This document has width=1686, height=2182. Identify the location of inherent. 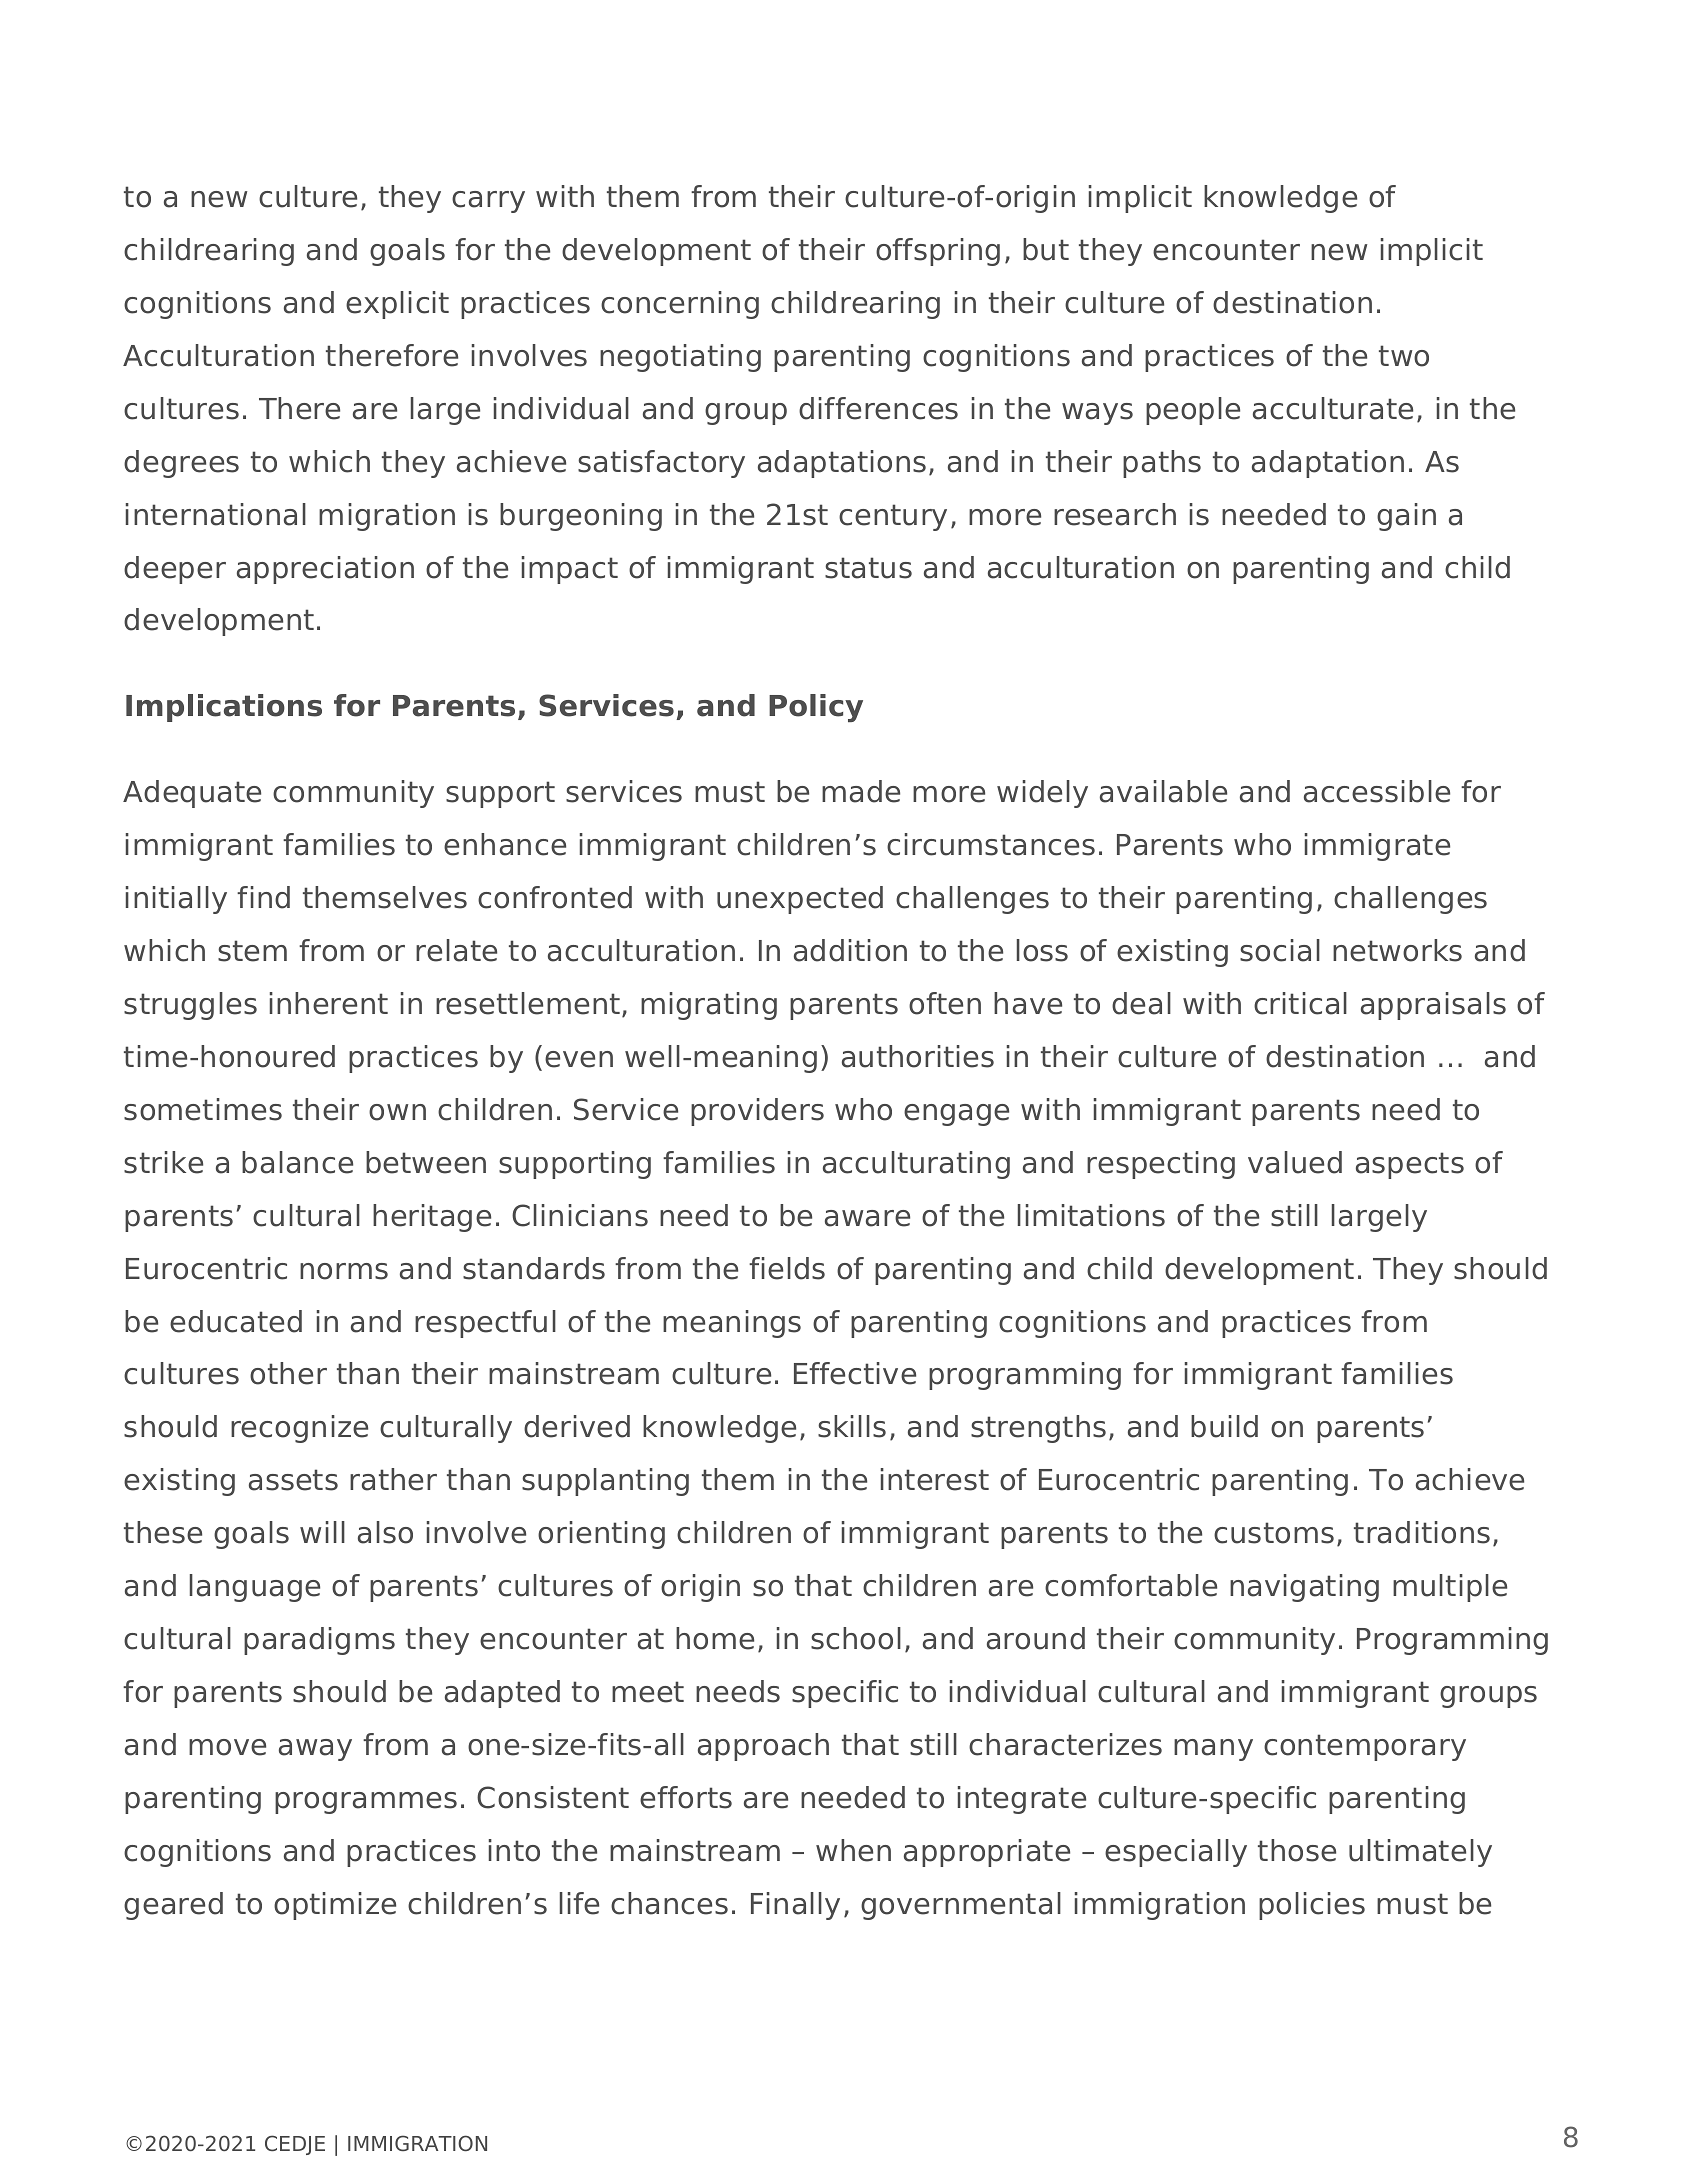
(329, 1003).
